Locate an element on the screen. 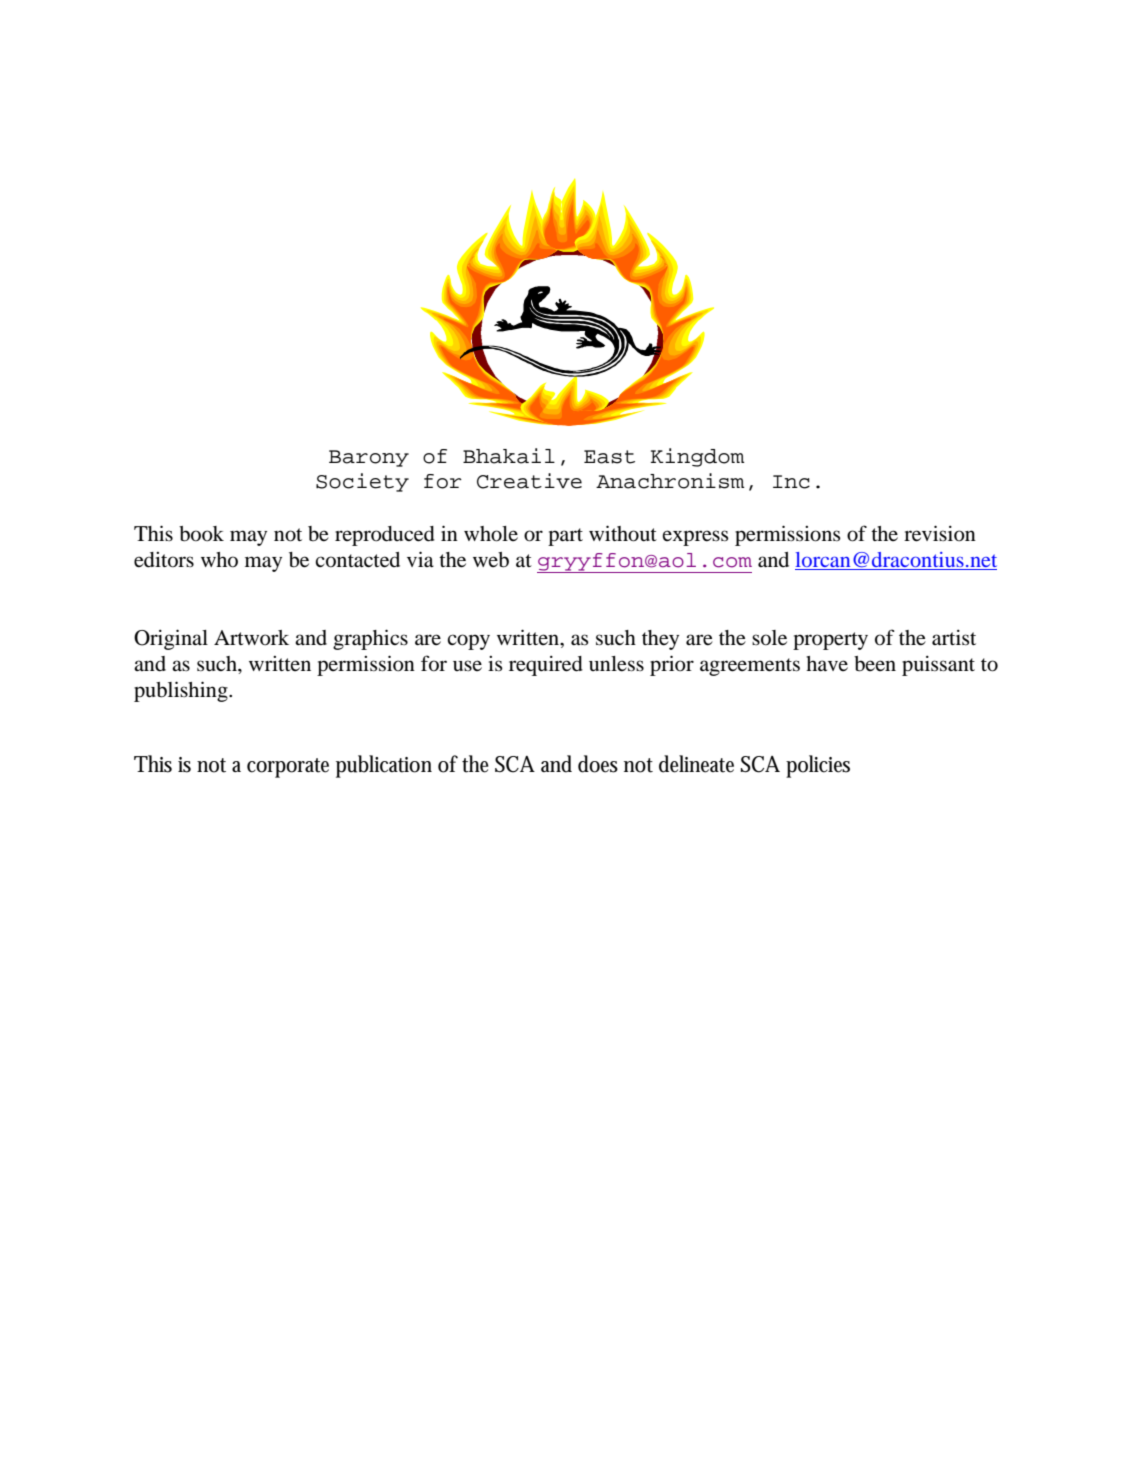  Artwork is located at coordinates (251, 638).
